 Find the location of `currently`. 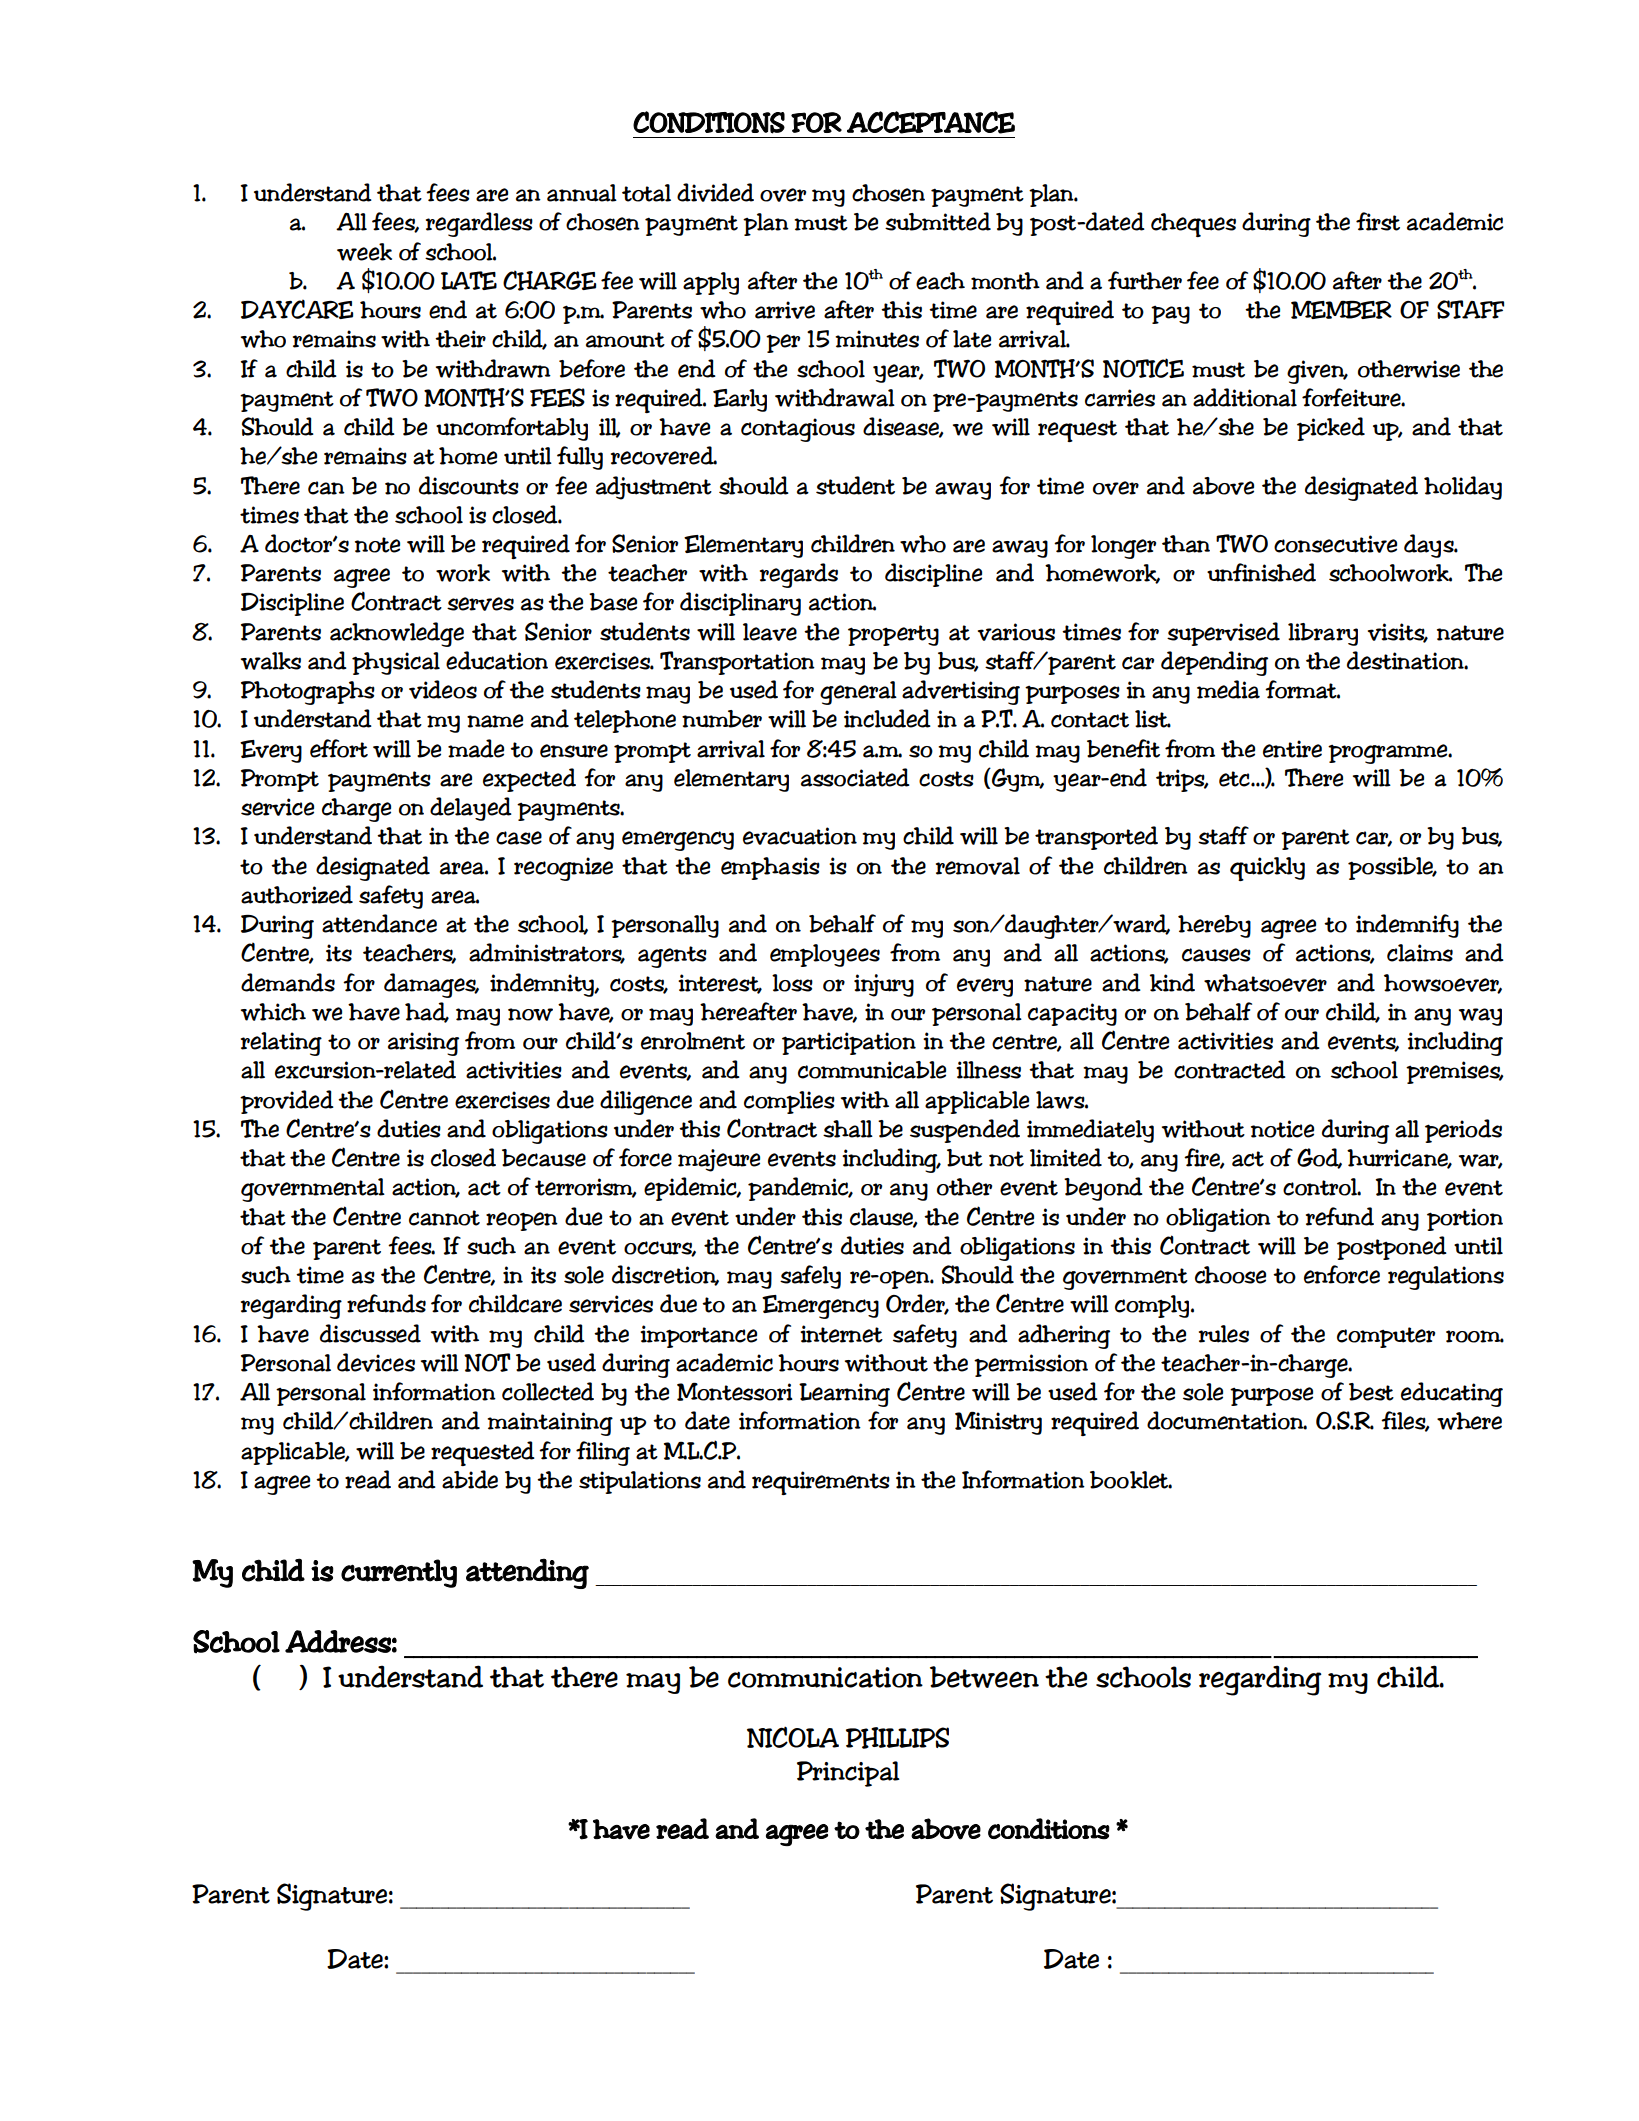

currently is located at coordinates (399, 1573).
